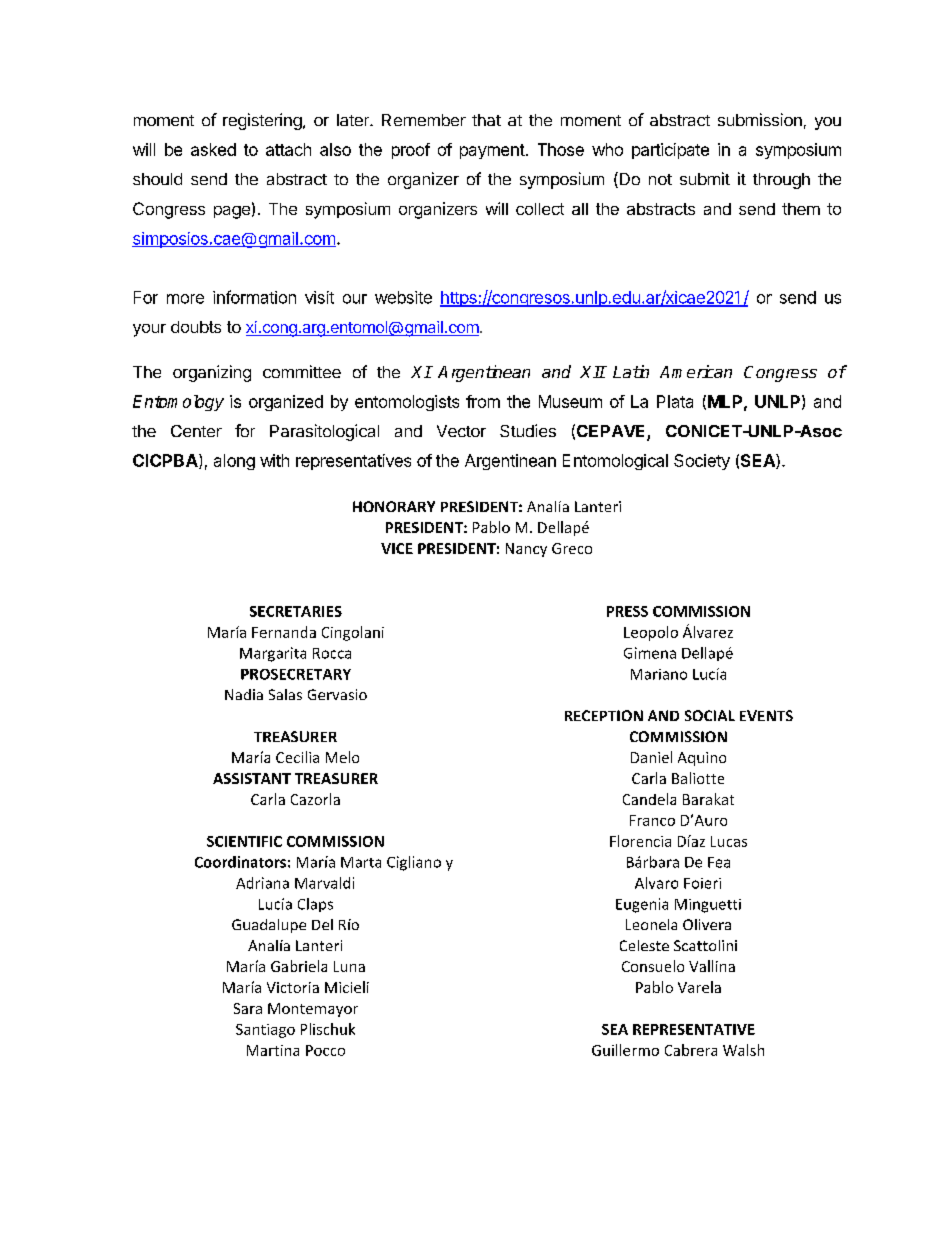 This screenshot has width=952, height=1233. Describe the element at coordinates (492, 151) in the screenshot. I see `payment` at that location.
